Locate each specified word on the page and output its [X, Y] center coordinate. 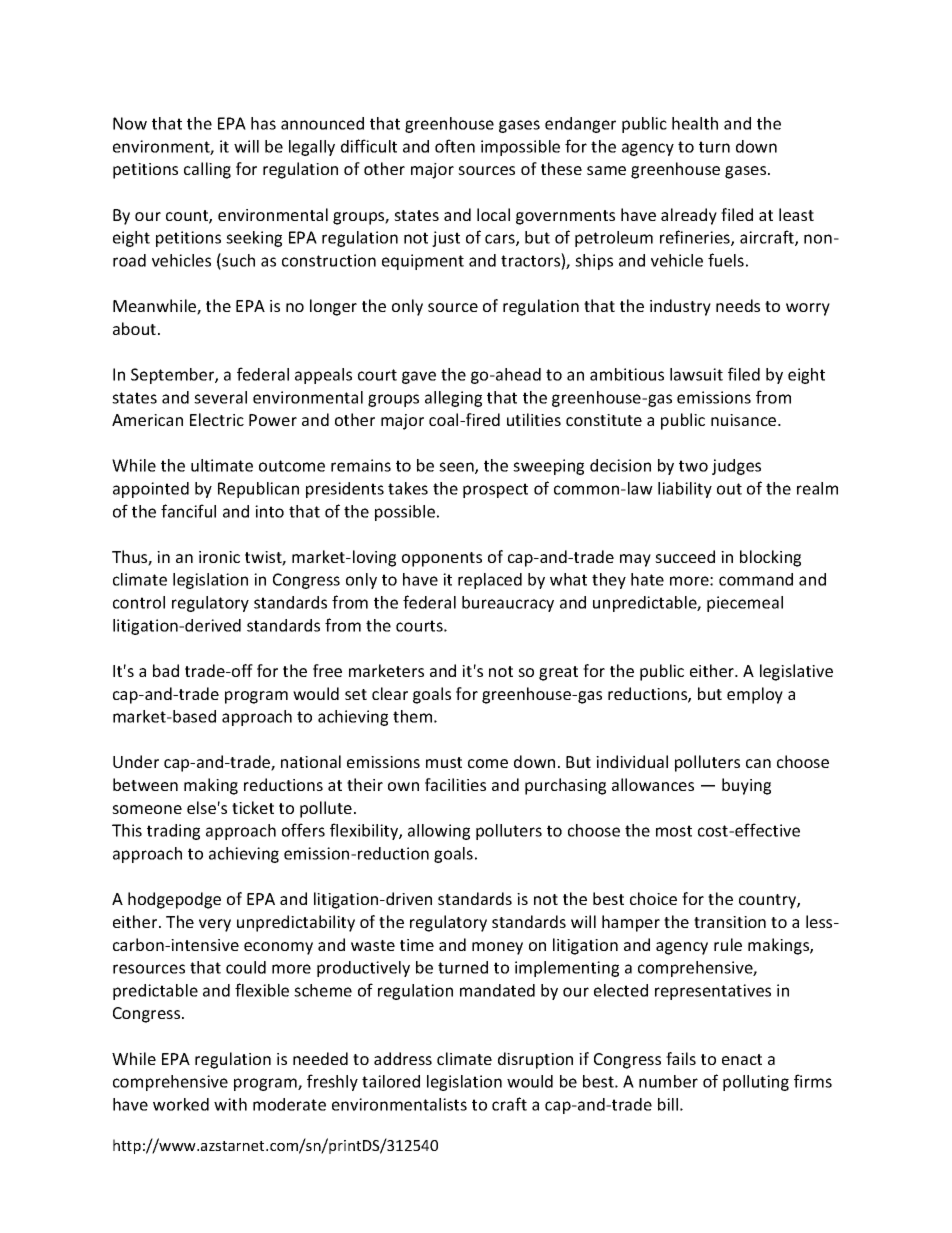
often [455, 146]
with [230, 1104]
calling [207, 170]
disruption [535, 1060]
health [695, 123]
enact [742, 1059]
